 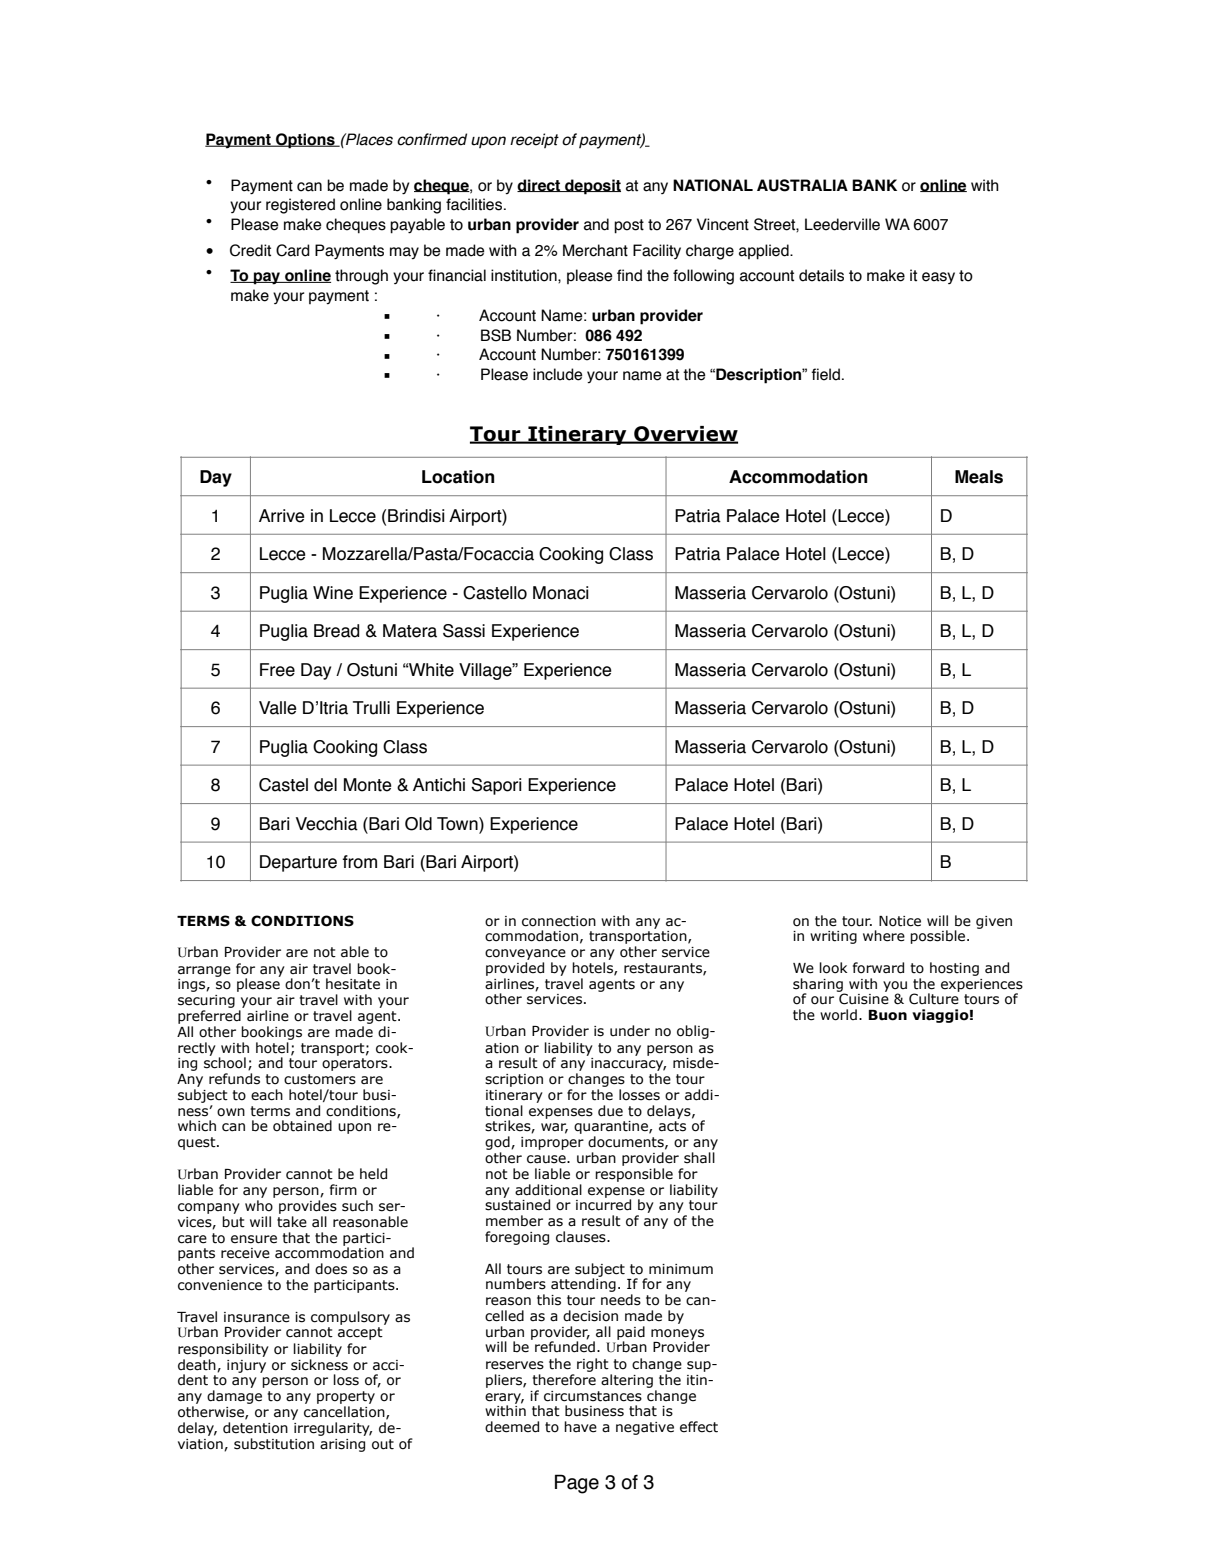 I want to click on under, so click(x=630, y=1031).
